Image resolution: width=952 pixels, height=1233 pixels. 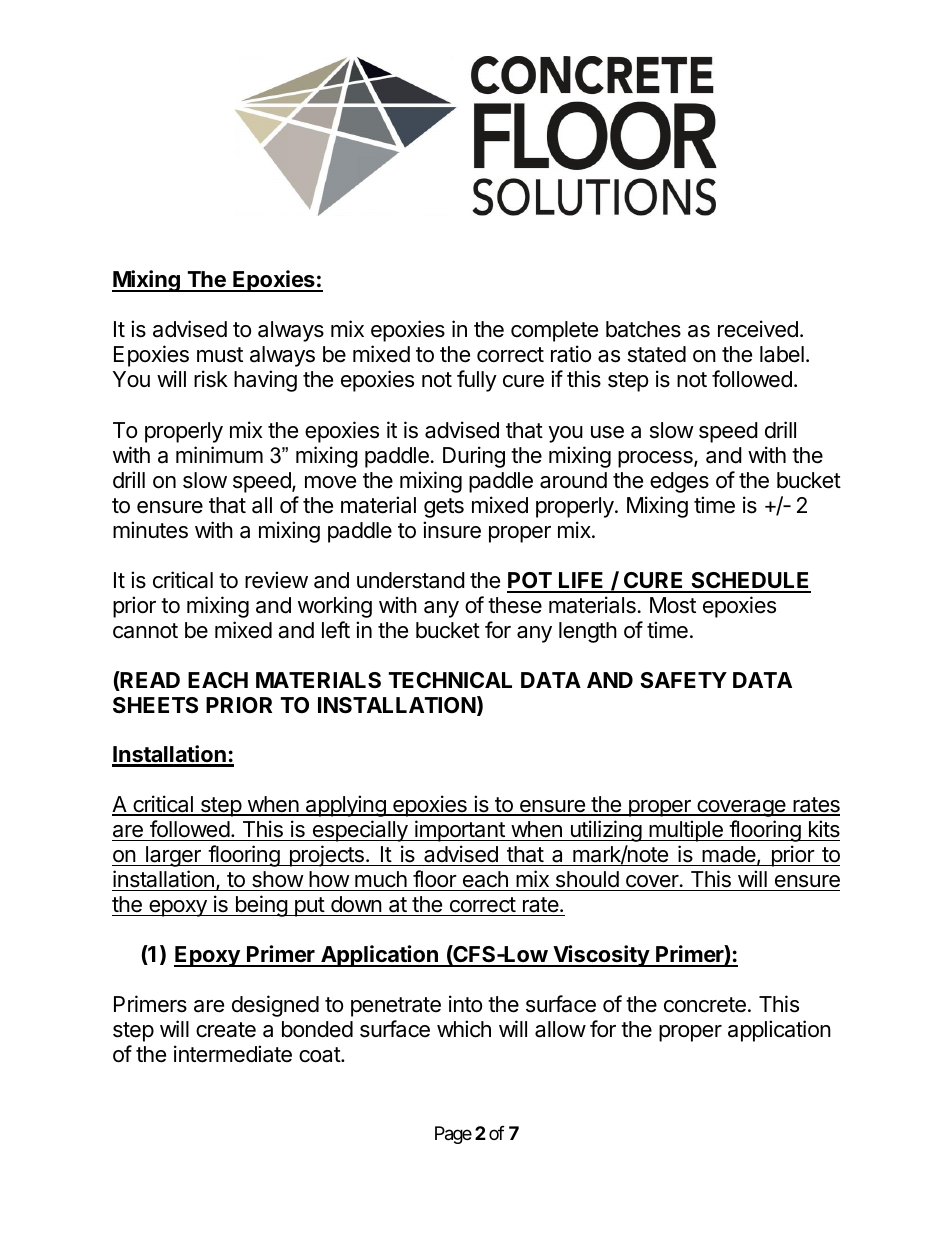 I want to click on designed, so click(x=275, y=1006).
